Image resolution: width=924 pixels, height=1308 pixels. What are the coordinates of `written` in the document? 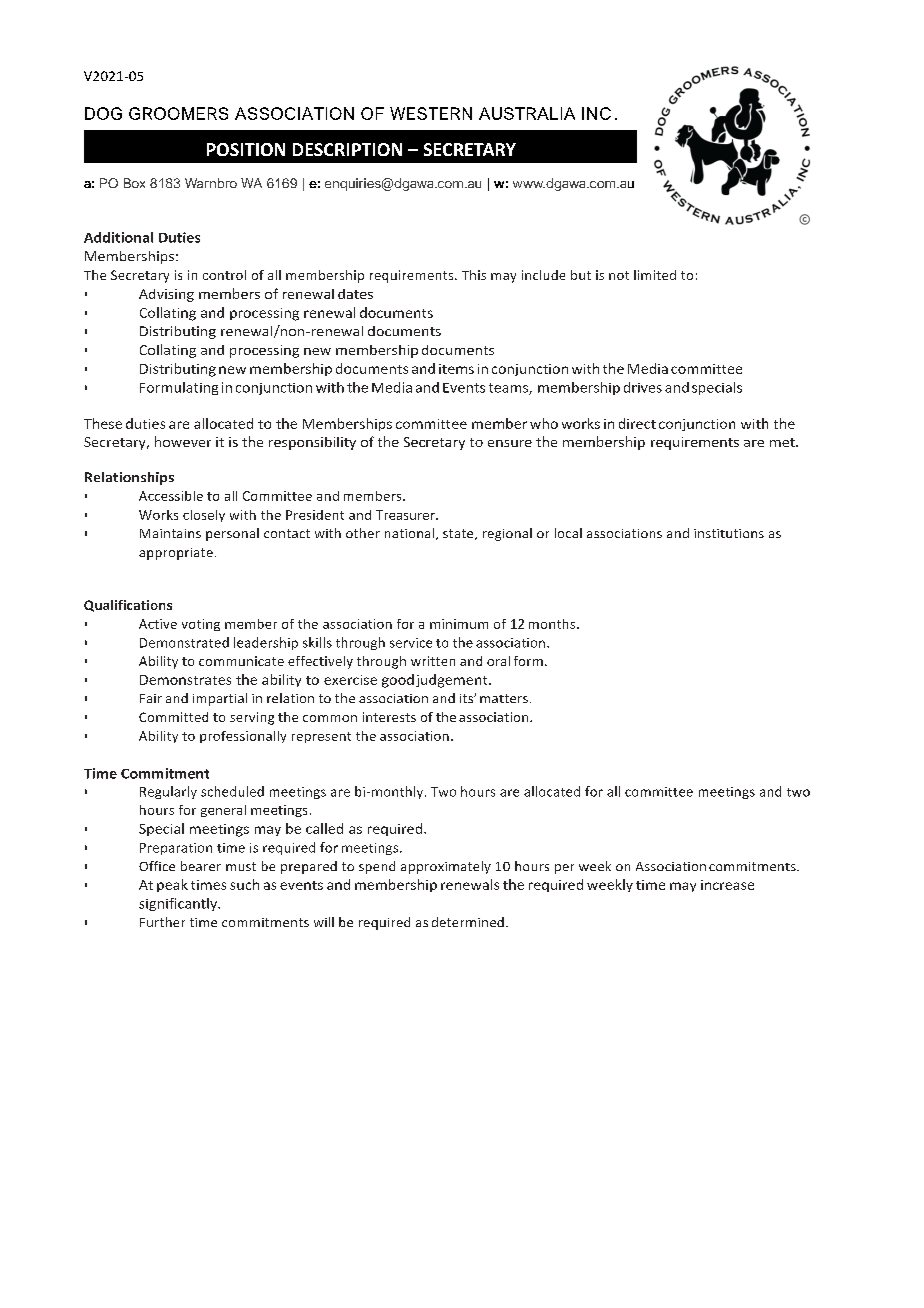 It's located at (433, 661).
